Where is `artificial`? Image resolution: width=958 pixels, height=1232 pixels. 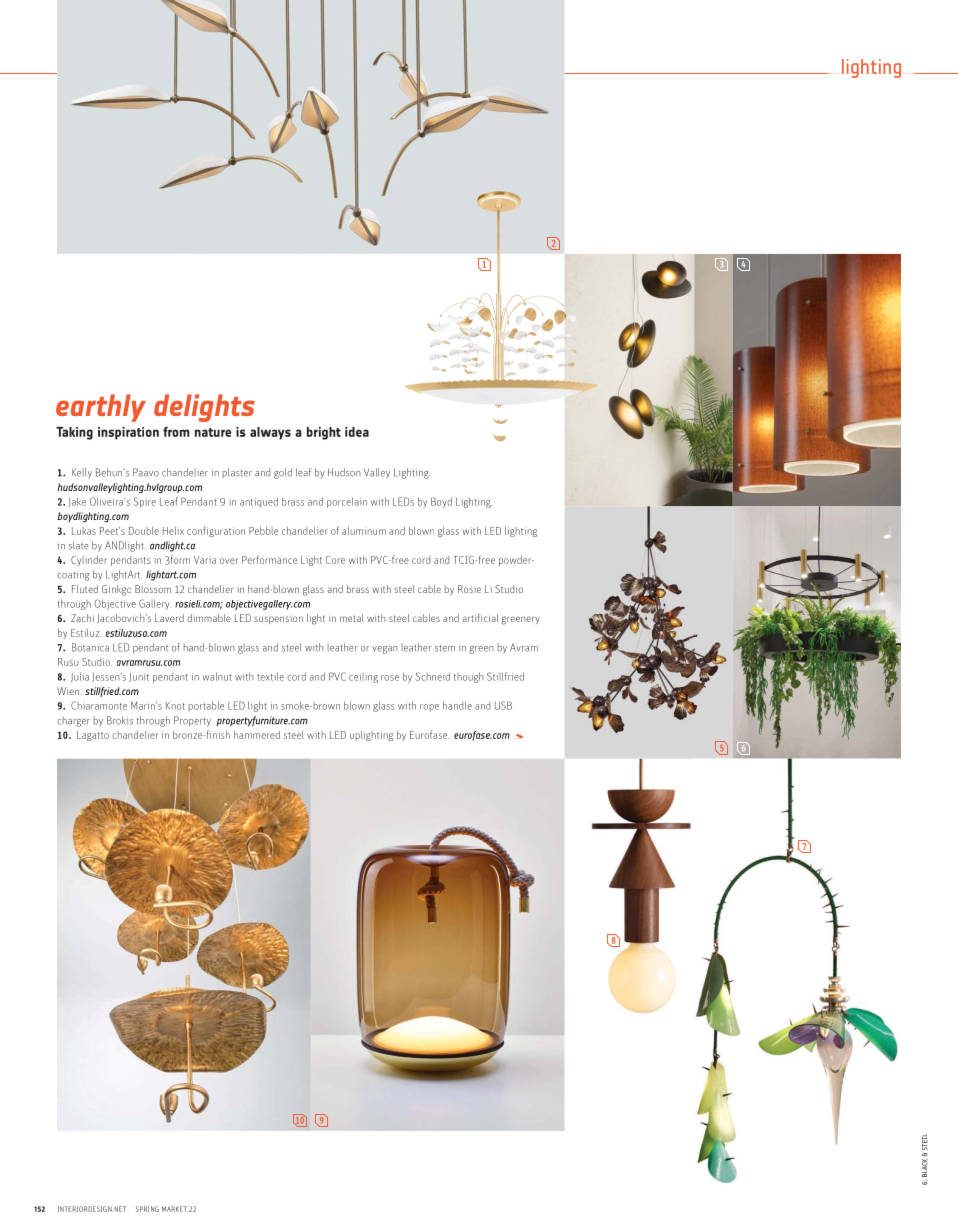
artificial is located at coordinates (480, 618).
